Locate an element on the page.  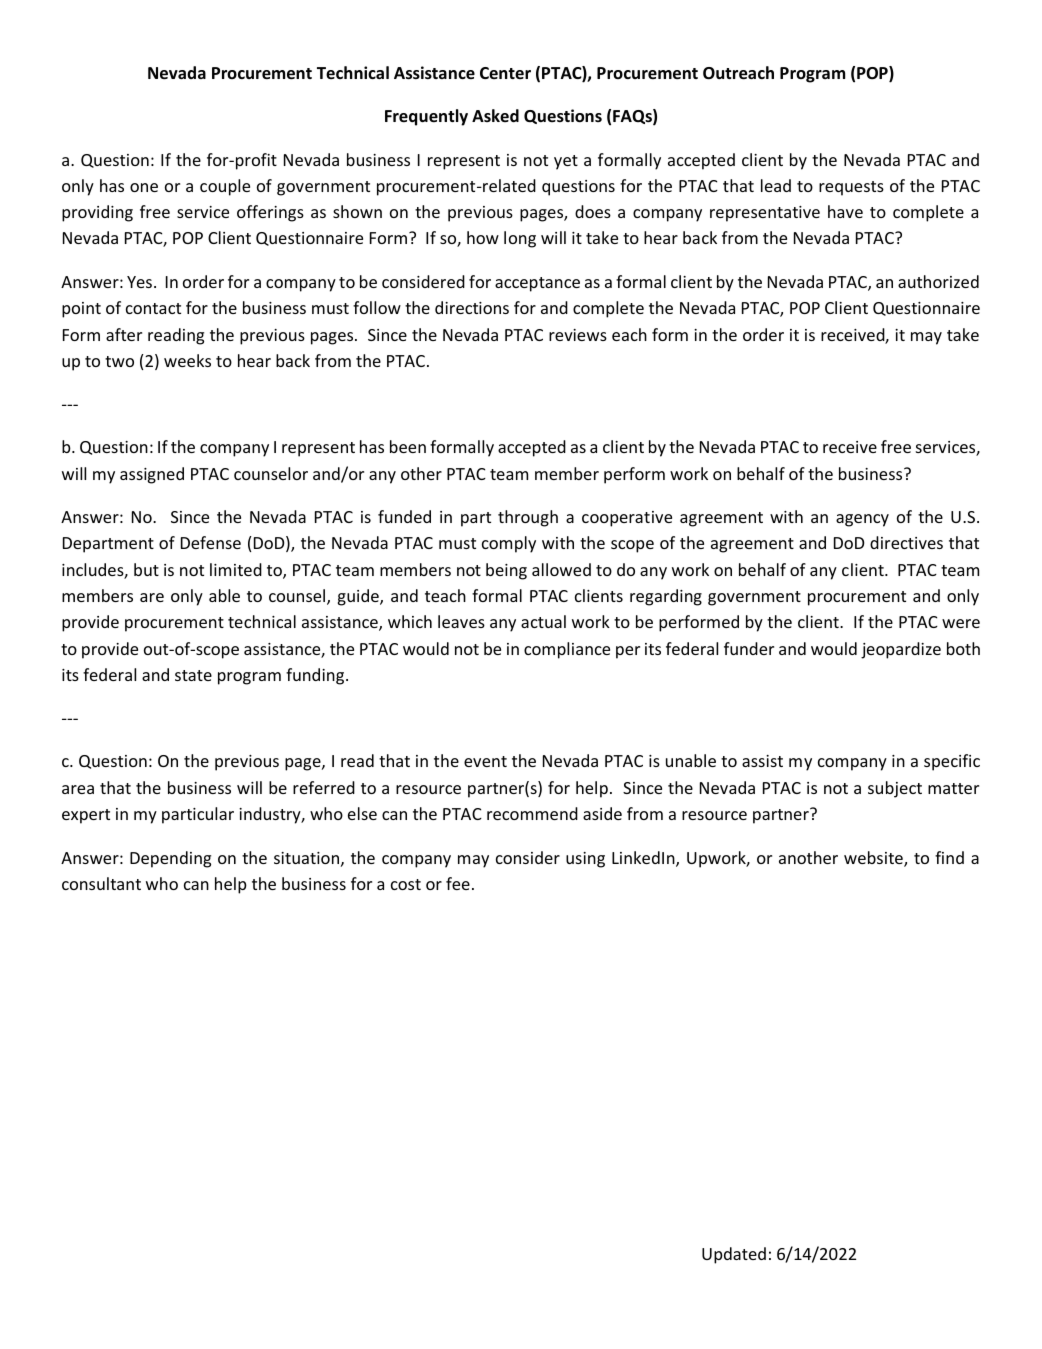
requests is located at coordinates (851, 188).
